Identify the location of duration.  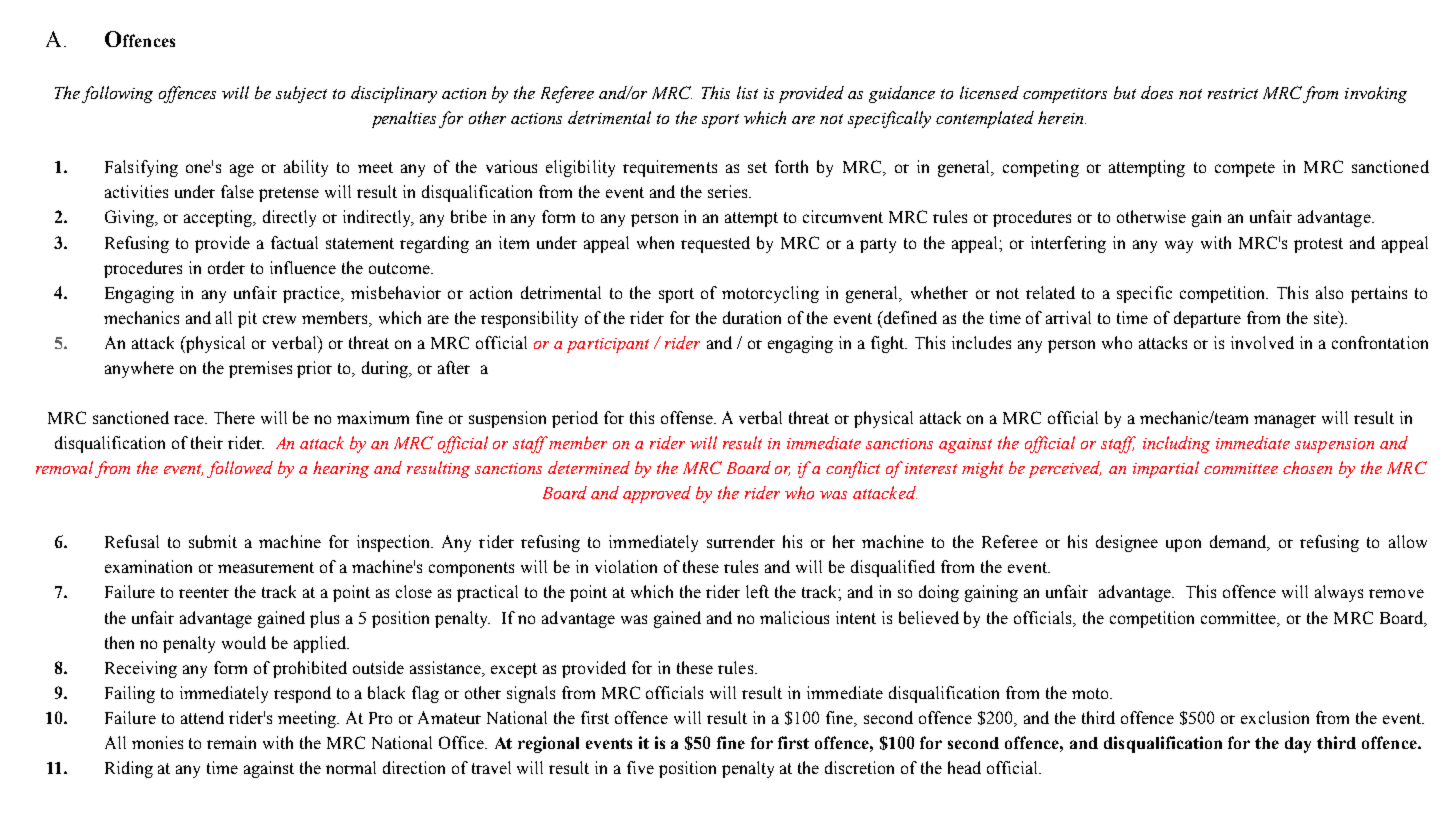
(752, 317).
